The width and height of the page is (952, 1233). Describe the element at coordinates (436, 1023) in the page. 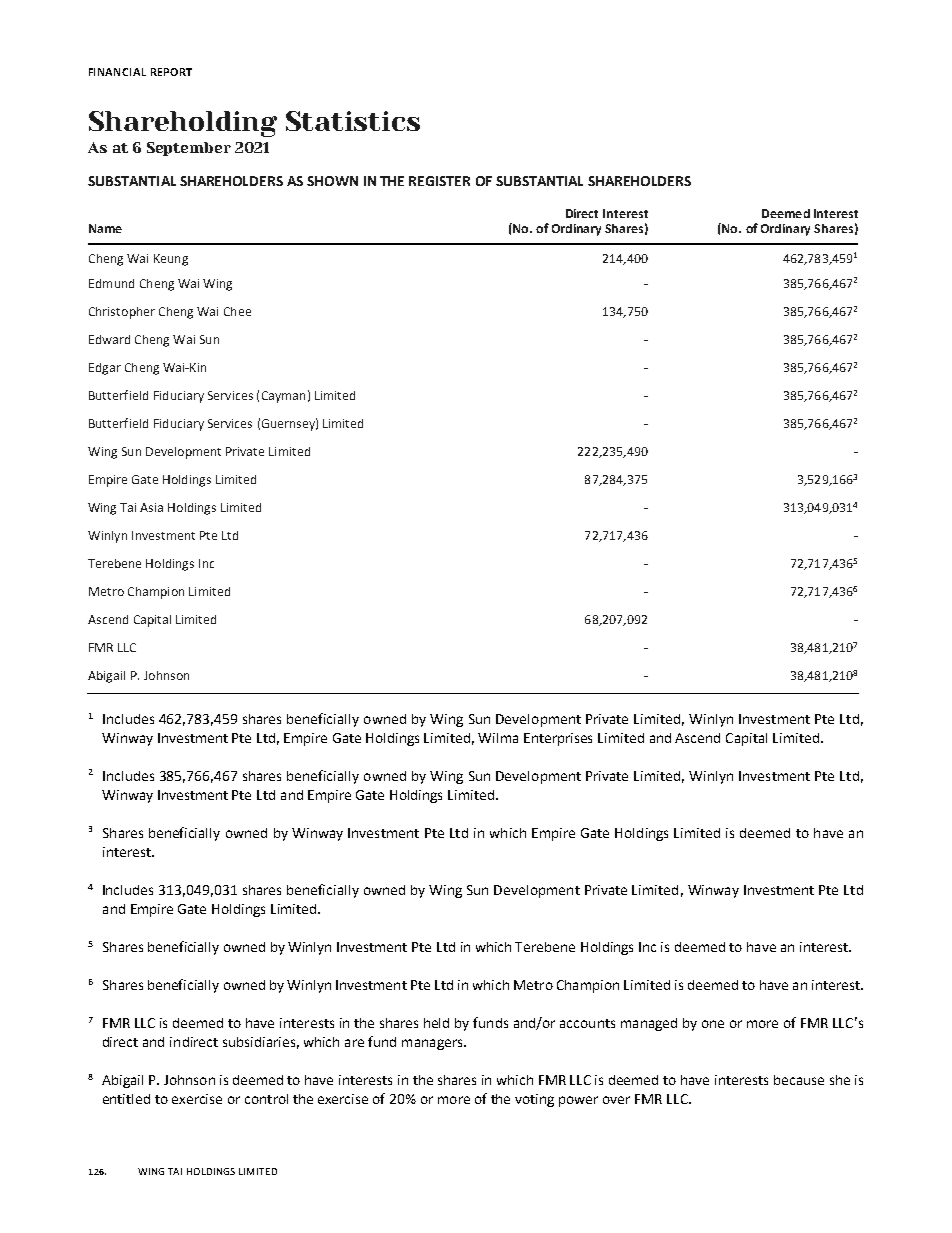

I see `held` at that location.
